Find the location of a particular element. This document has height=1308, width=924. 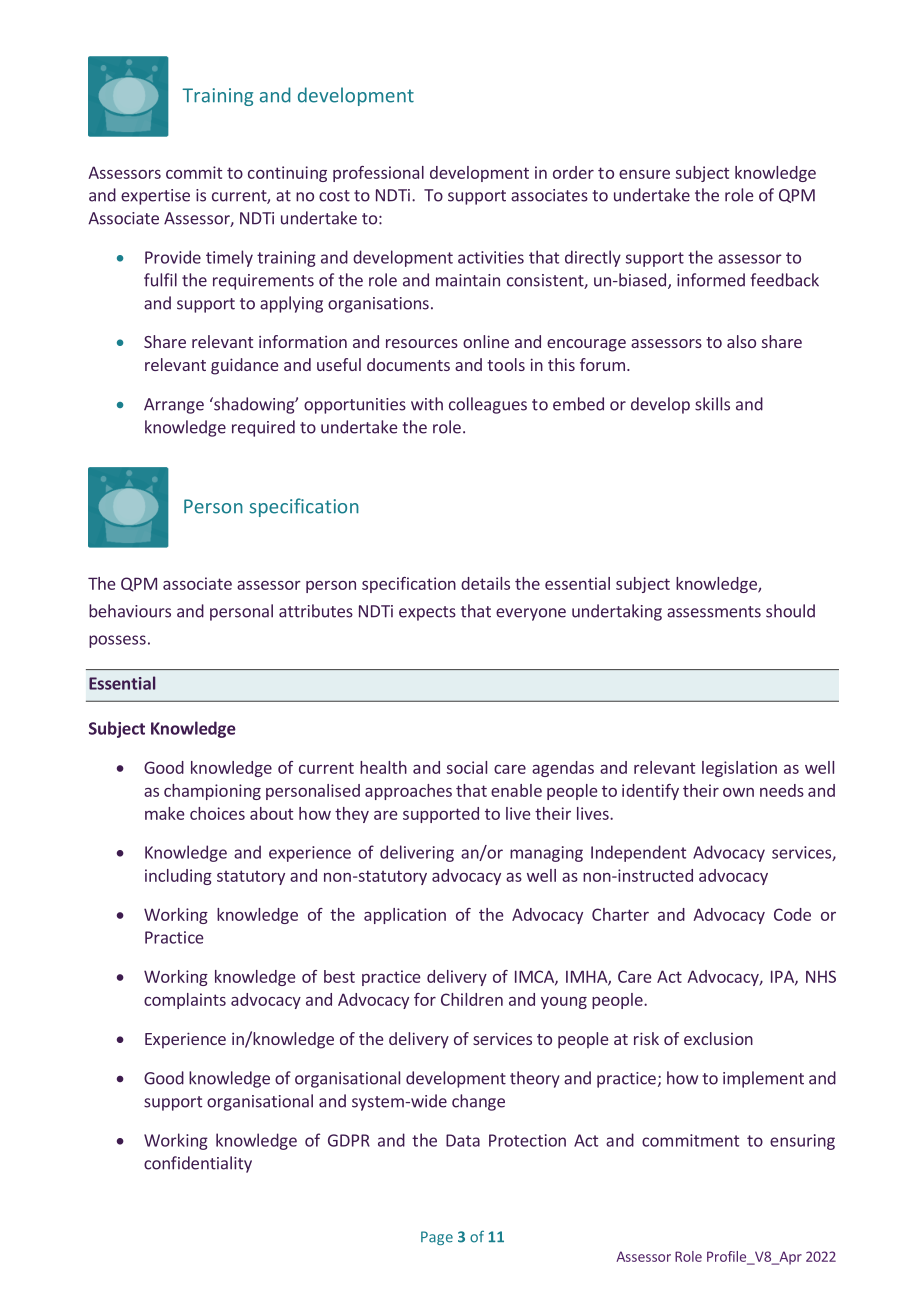

championing is located at coordinates (212, 792).
